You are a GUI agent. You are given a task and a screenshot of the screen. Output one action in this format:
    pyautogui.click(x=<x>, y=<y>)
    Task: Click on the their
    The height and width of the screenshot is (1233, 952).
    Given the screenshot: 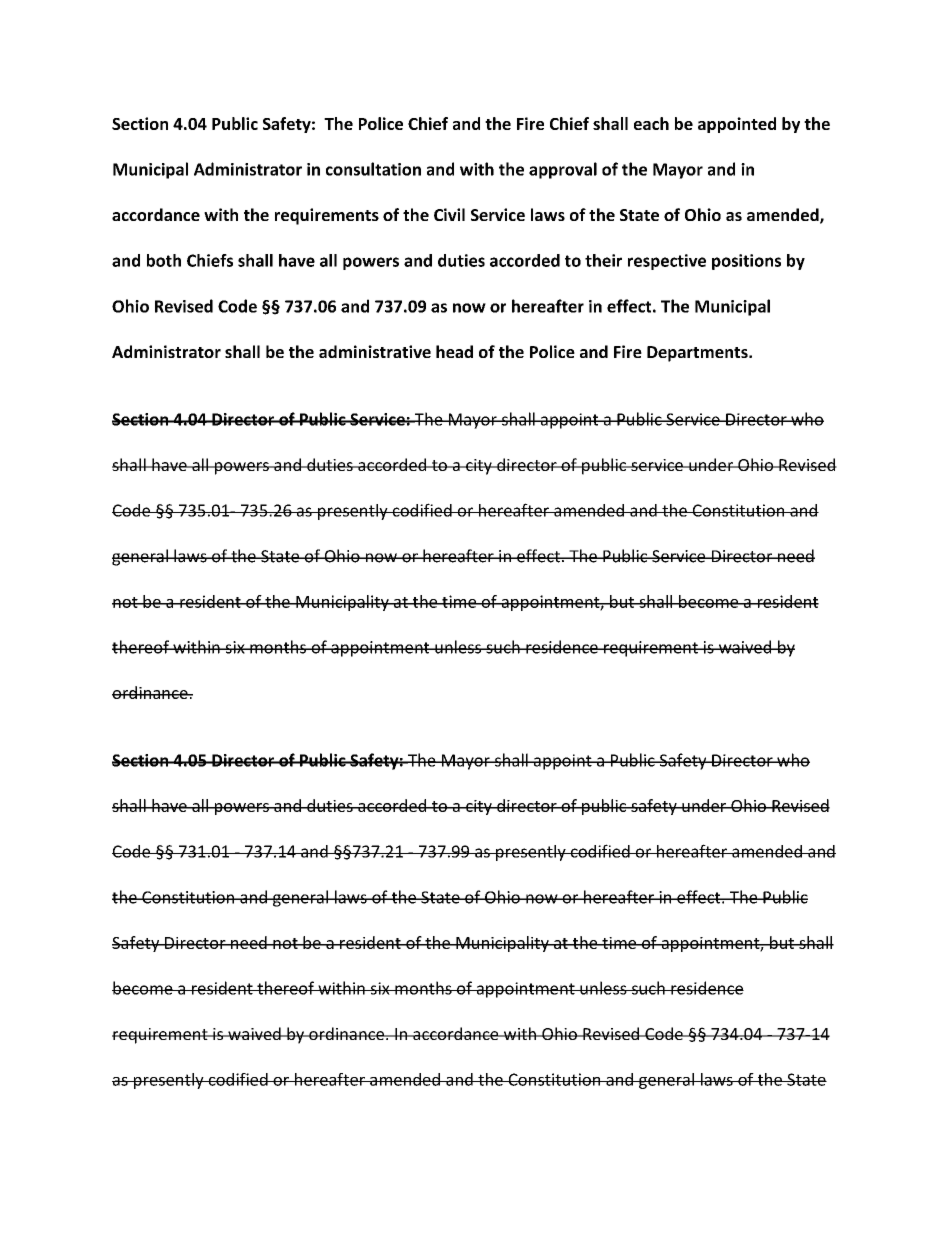 What is the action you would take?
    pyautogui.click(x=603, y=260)
